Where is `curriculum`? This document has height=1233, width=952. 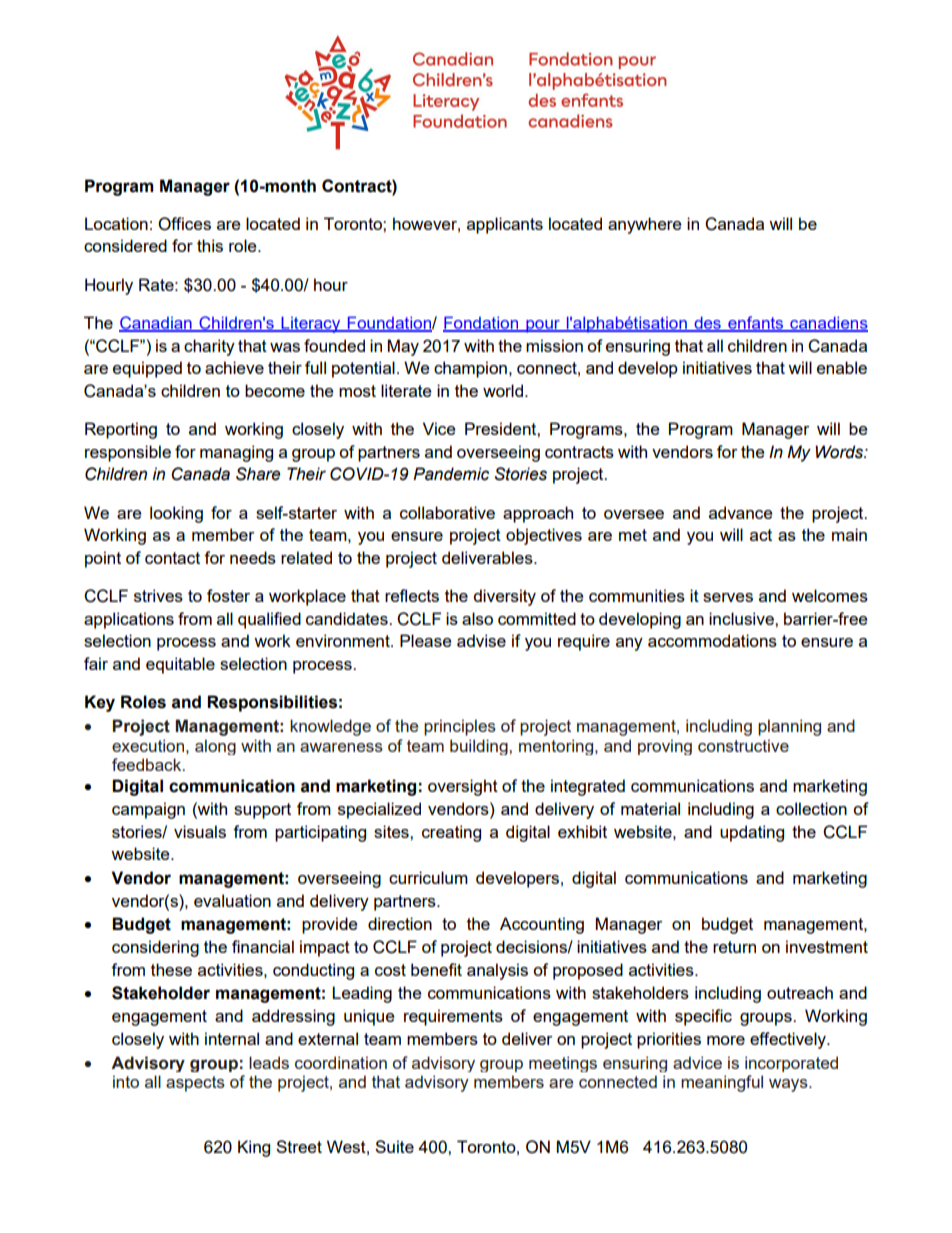
curriculum is located at coordinates (428, 877).
